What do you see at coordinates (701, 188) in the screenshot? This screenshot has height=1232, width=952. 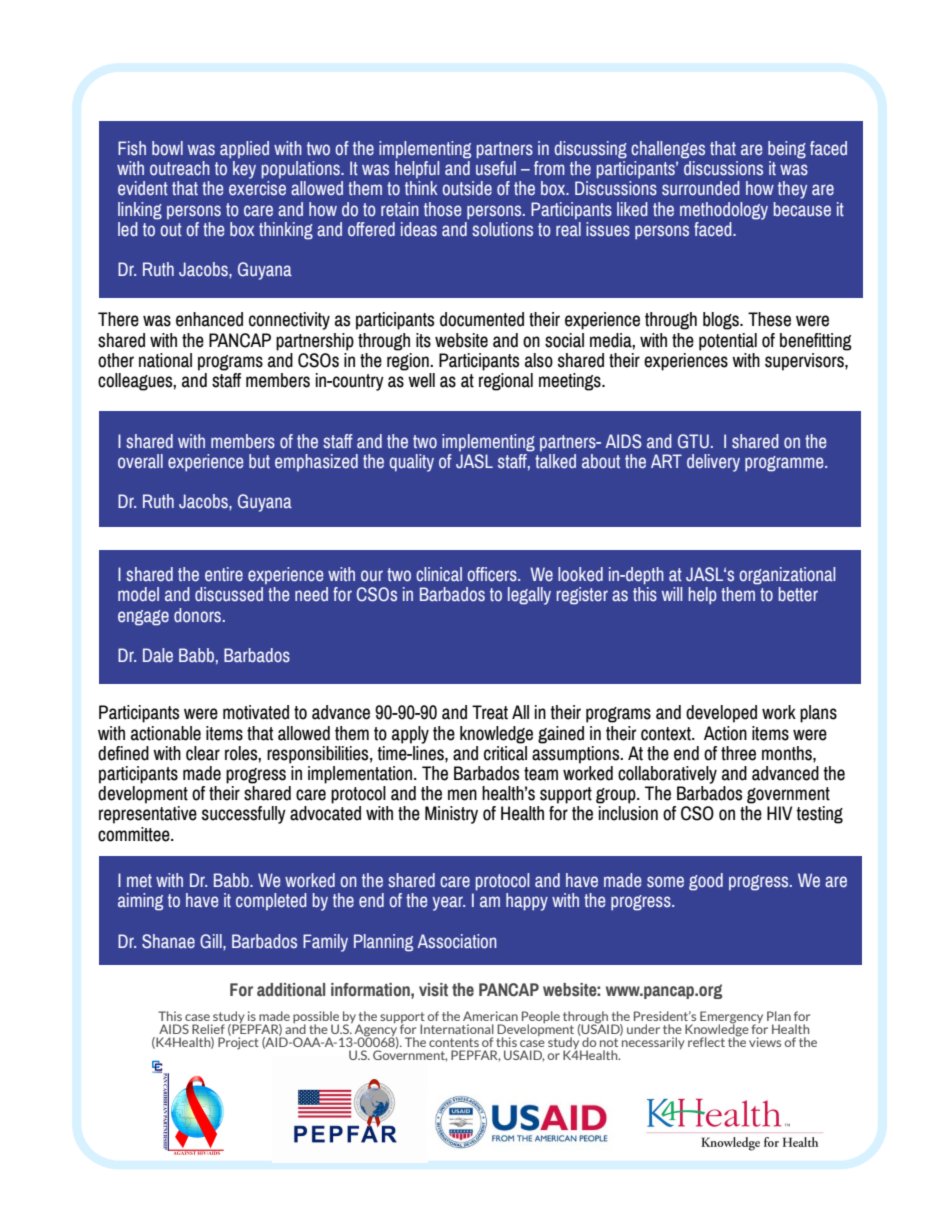 I see `surrounded` at bounding box center [701, 188].
